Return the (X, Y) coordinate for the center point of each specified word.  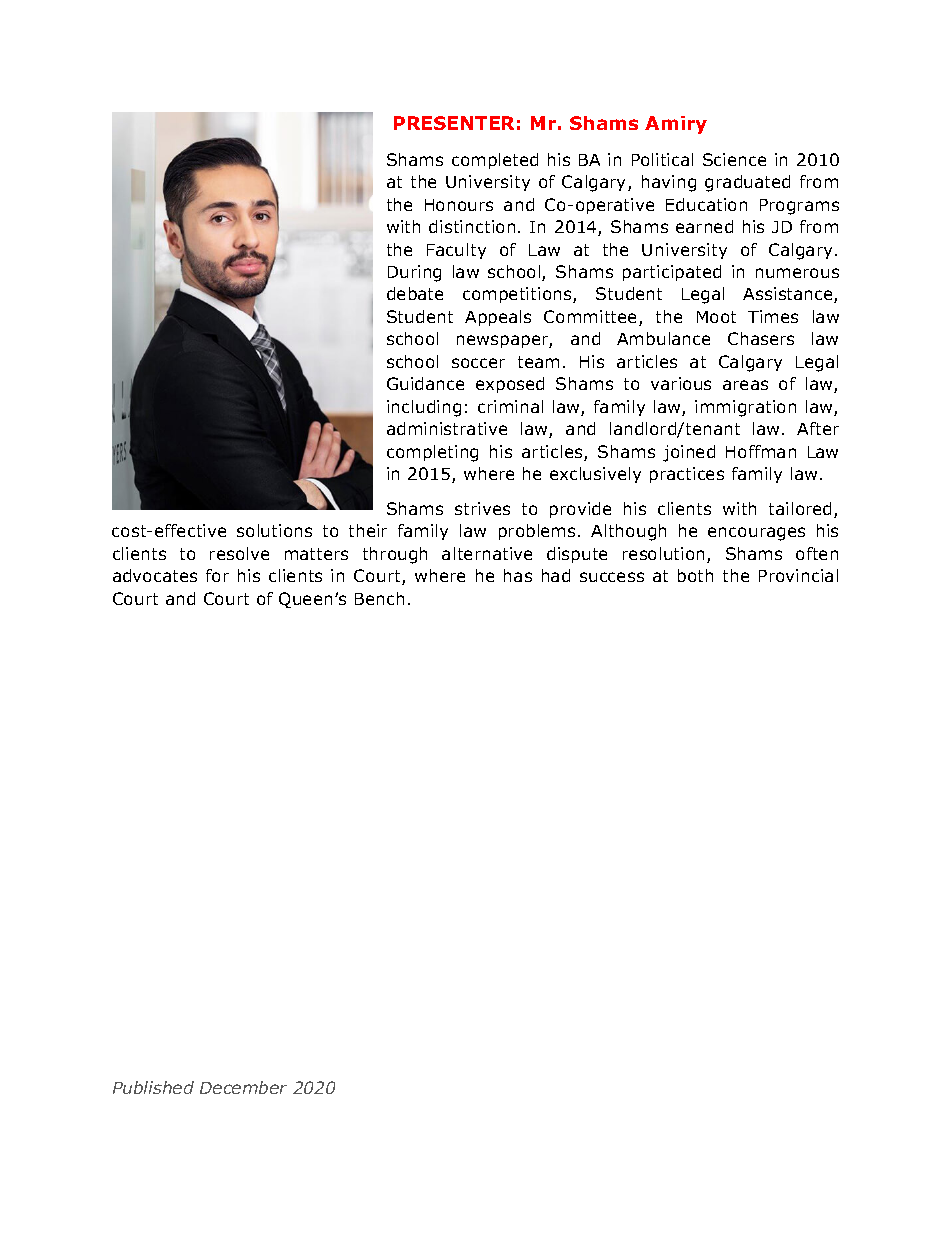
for (217, 575)
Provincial (798, 575)
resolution (663, 553)
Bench (379, 598)
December (243, 1087)
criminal (510, 406)
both (695, 575)
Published (153, 1087)
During (414, 273)
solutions (274, 530)
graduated (747, 183)
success (612, 577)
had (556, 575)
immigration (745, 408)
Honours (459, 205)
